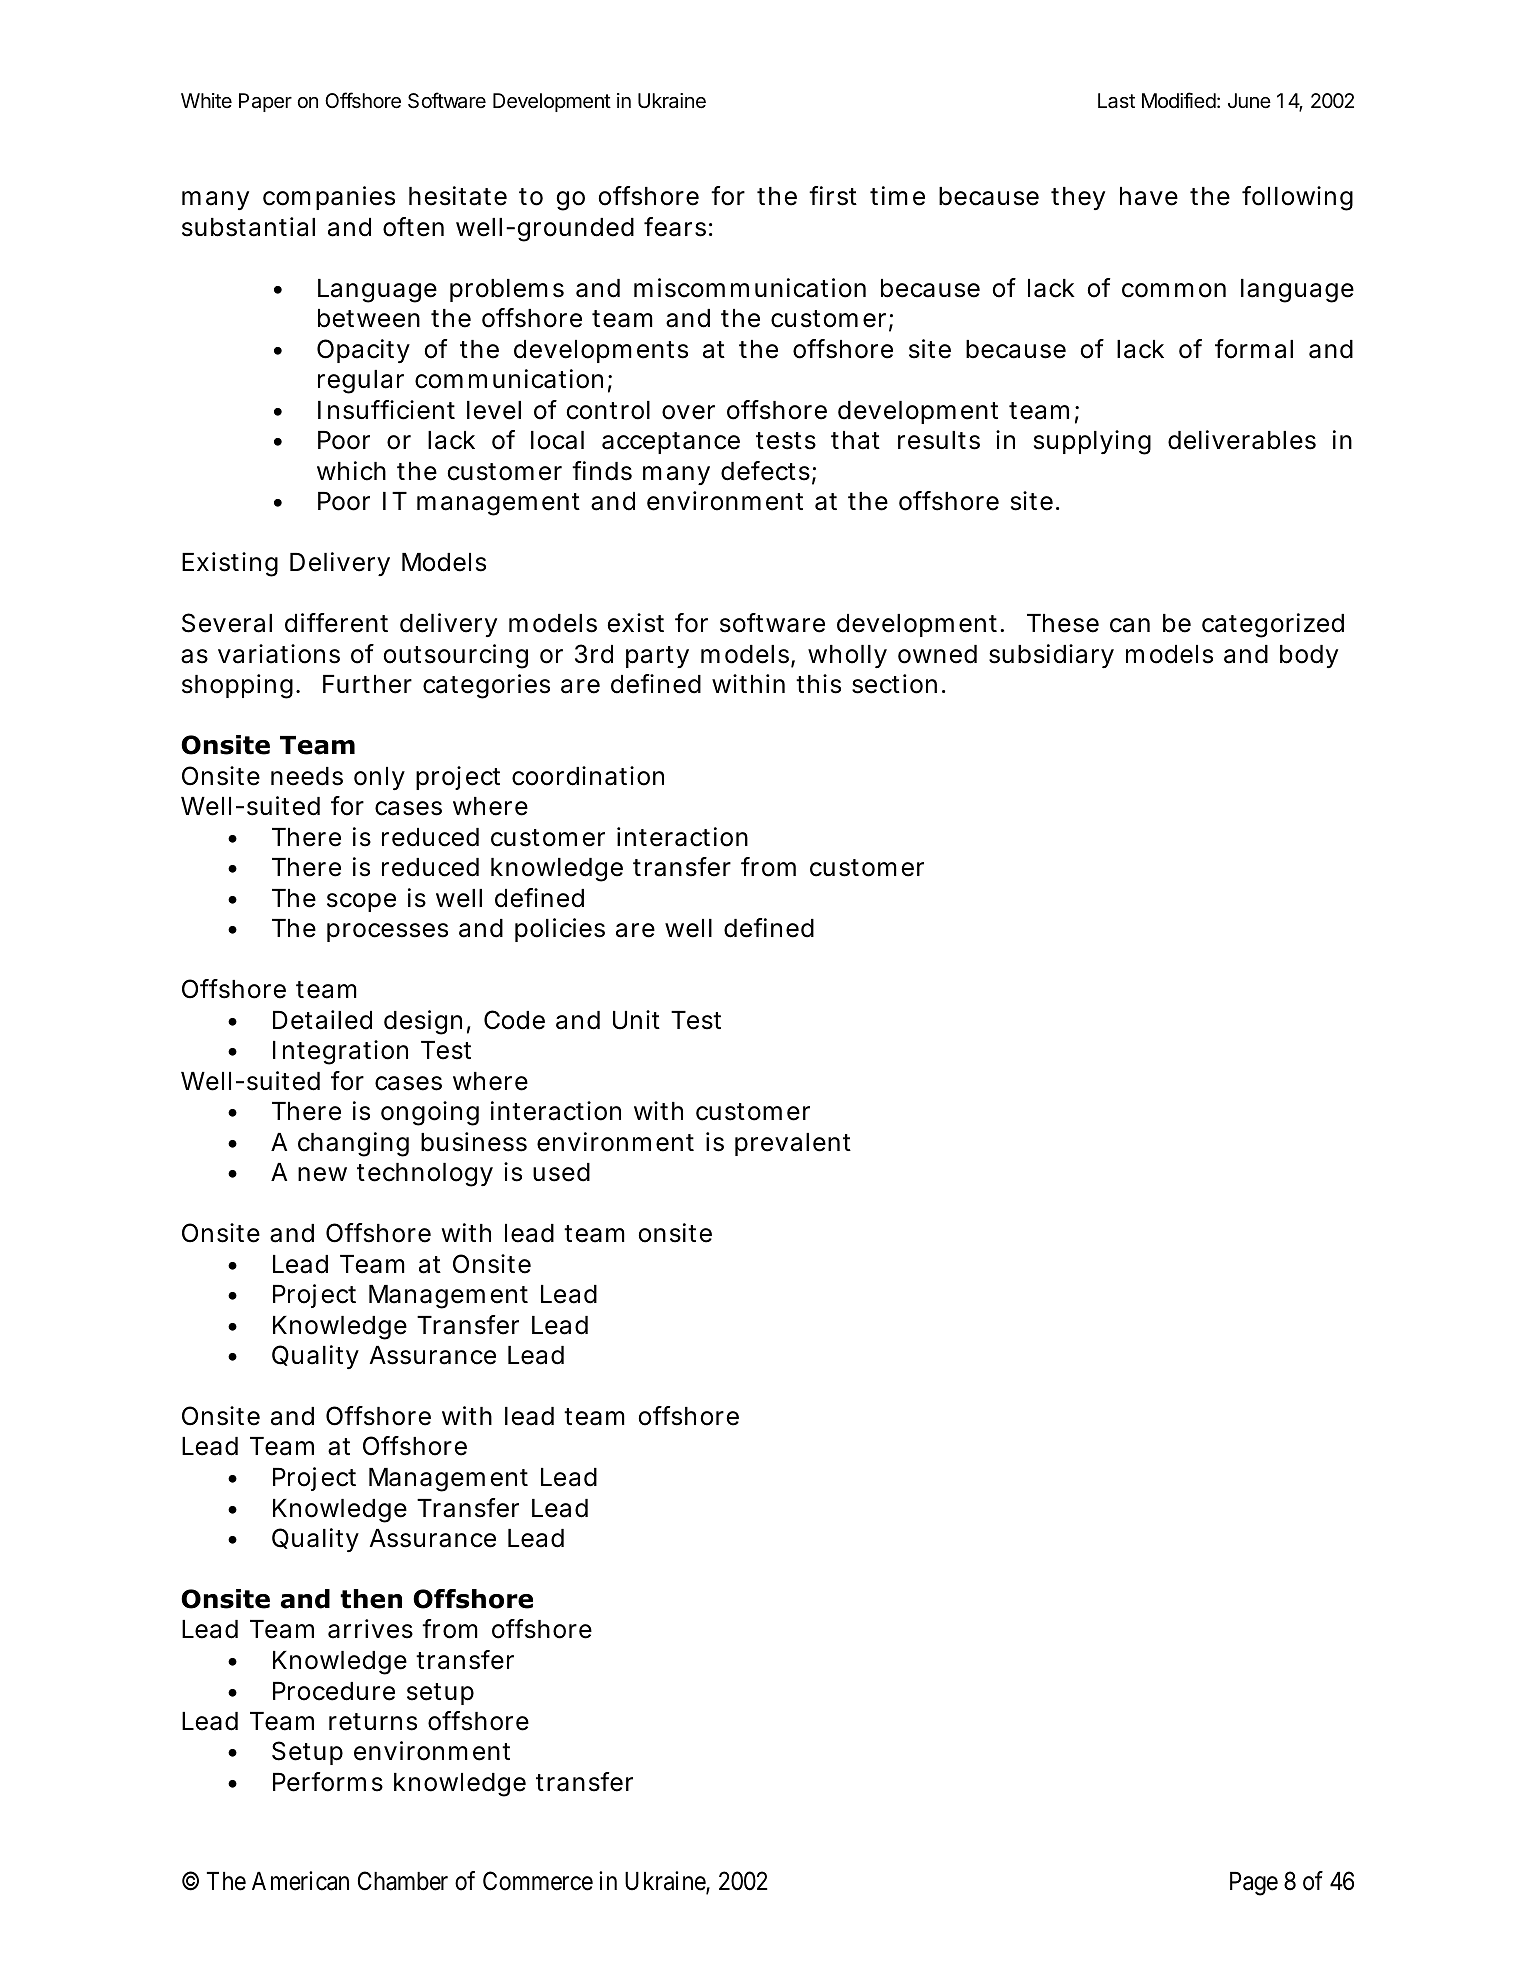 The height and width of the page is (1987, 1535). Describe the element at coordinates (371, 1599) in the page. I see `then` at that location.
